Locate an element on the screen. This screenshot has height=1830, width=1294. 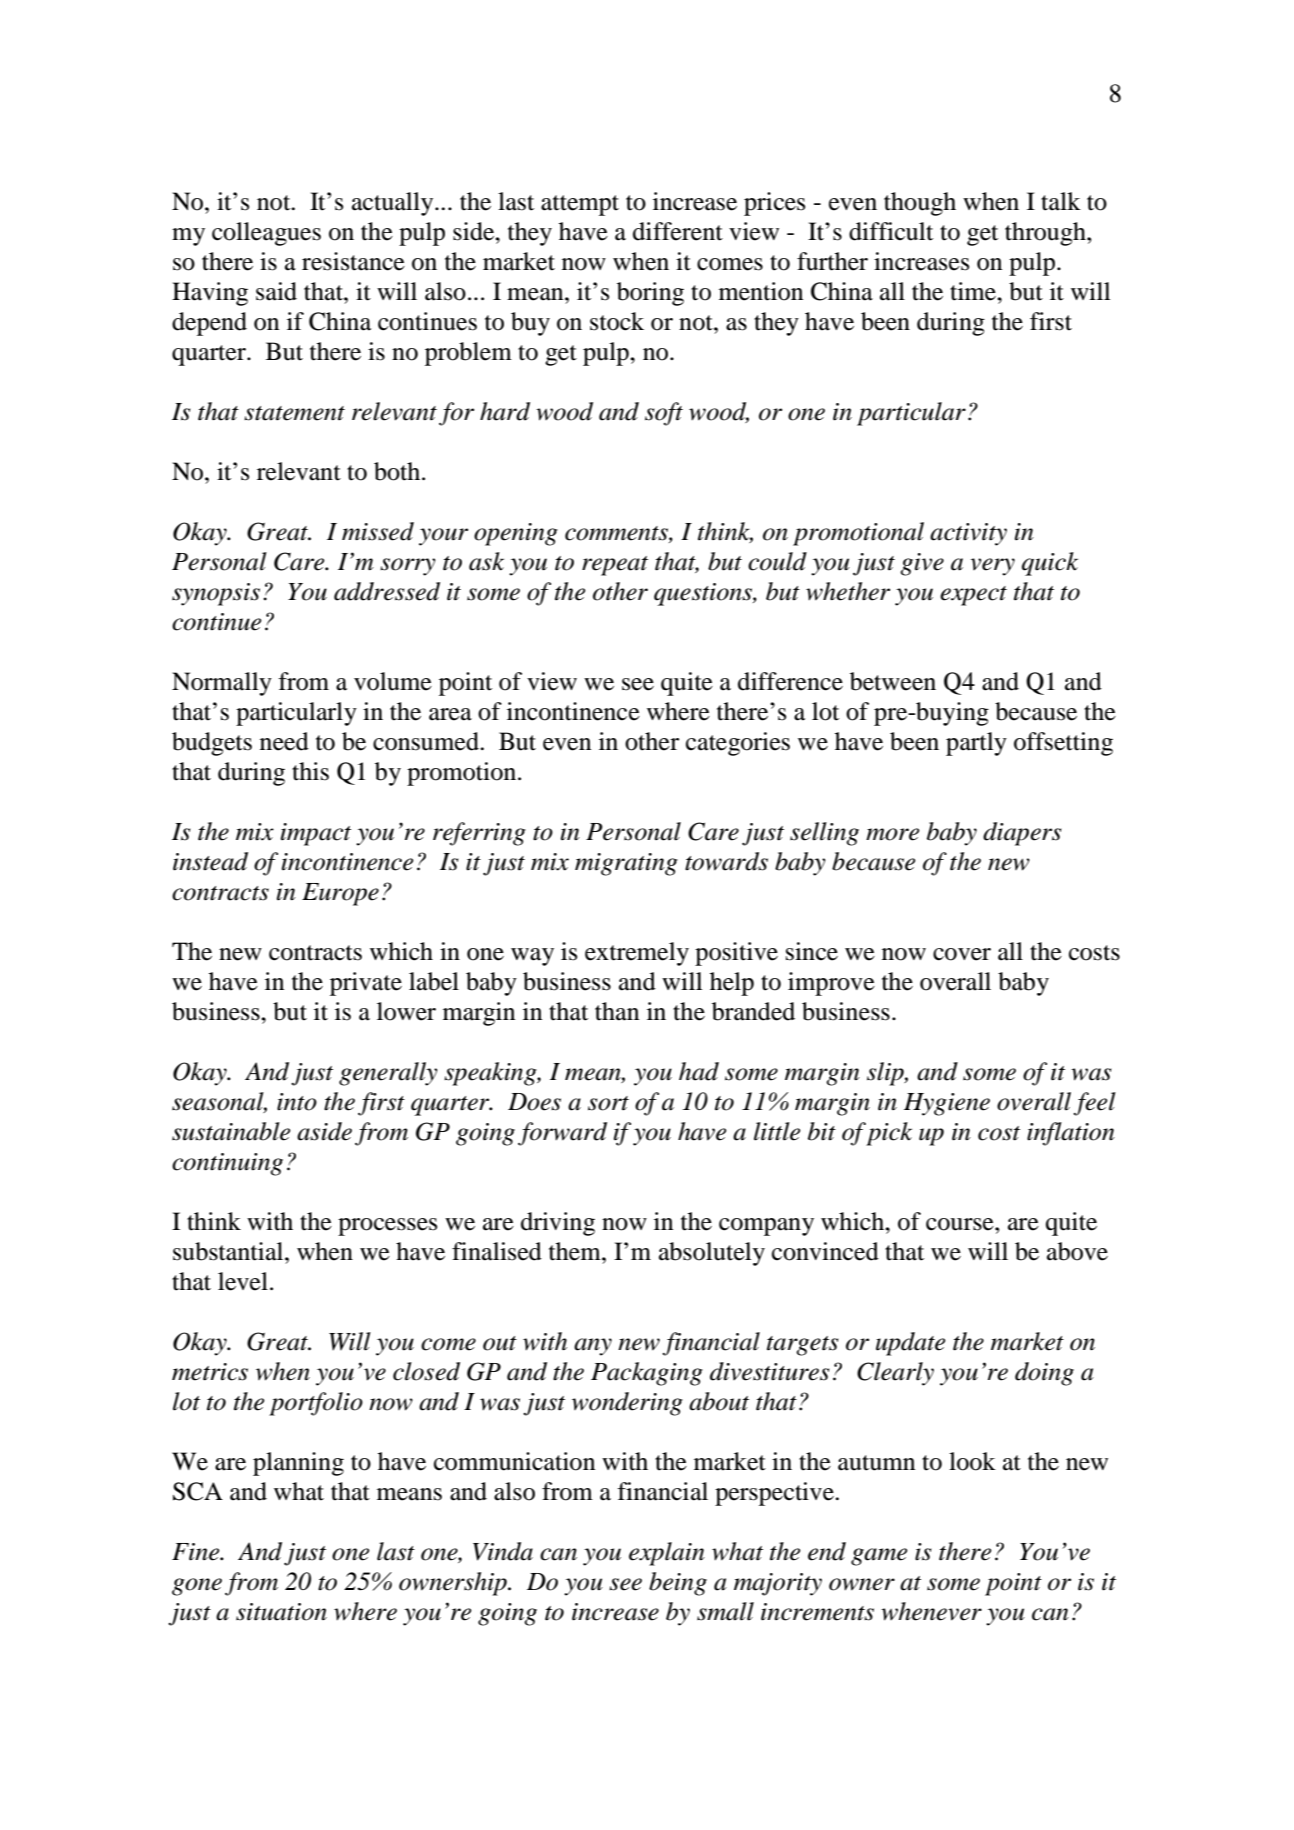
sort is located at coordinates (608, 1103).
